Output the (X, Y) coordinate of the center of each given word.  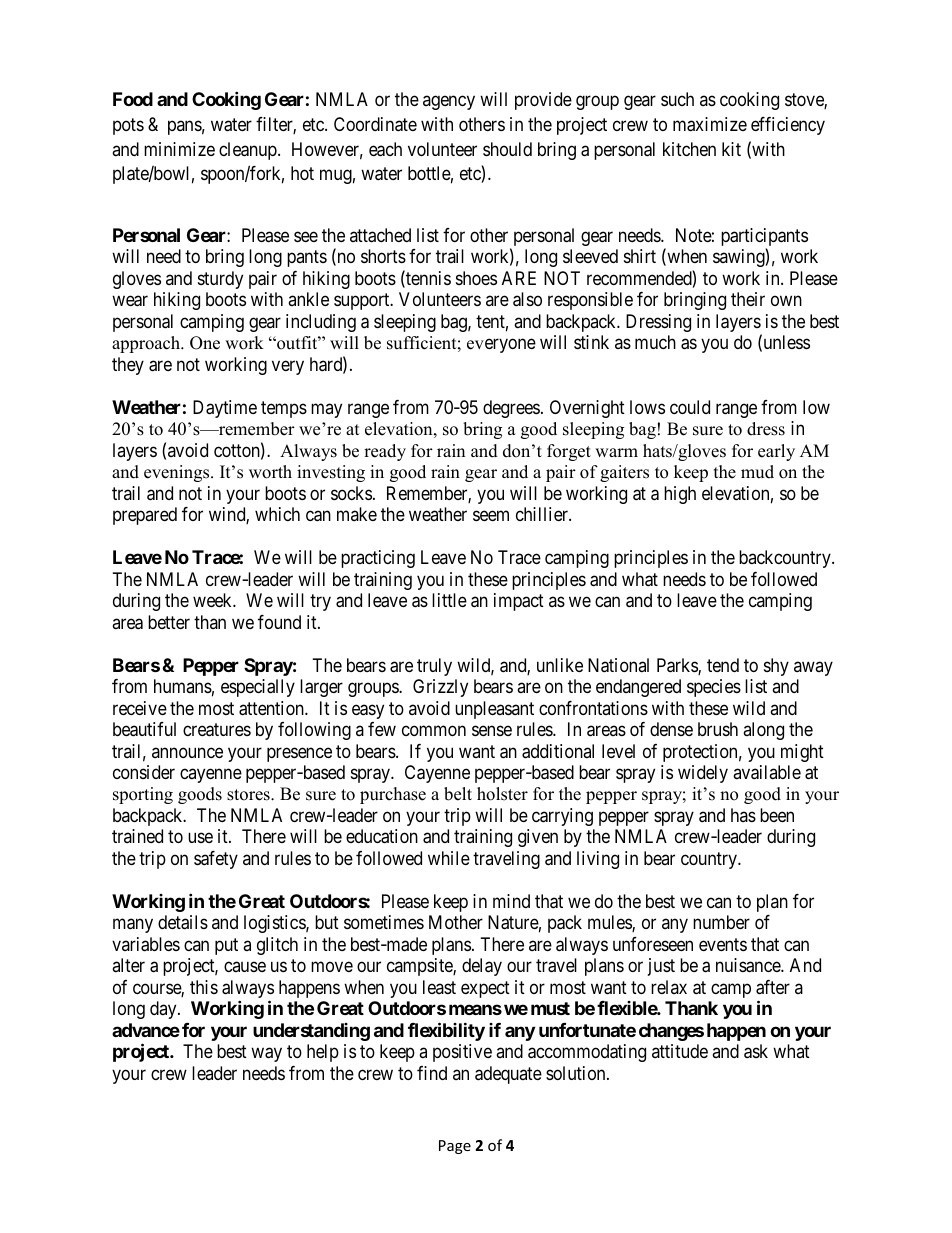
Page (455, 1147)
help (323, 1053)
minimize (179, 149)
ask (756, 1051)
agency (449, 103)
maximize (710, 124)
